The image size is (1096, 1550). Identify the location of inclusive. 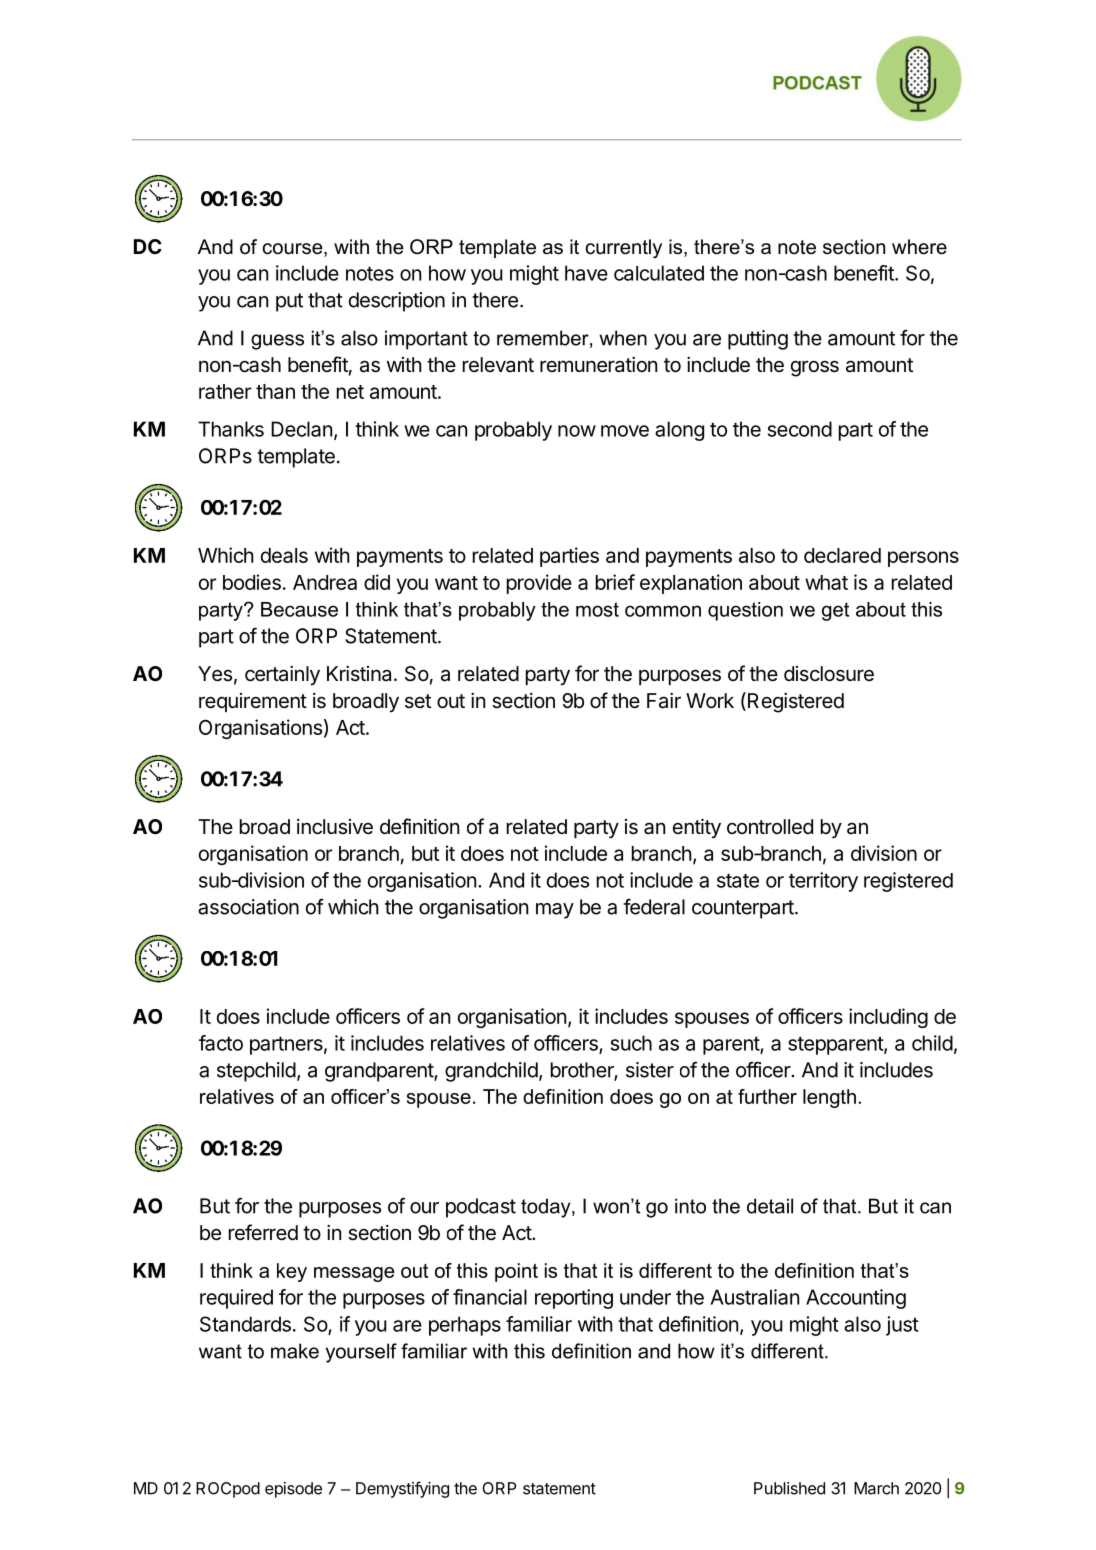
(335, 827).
